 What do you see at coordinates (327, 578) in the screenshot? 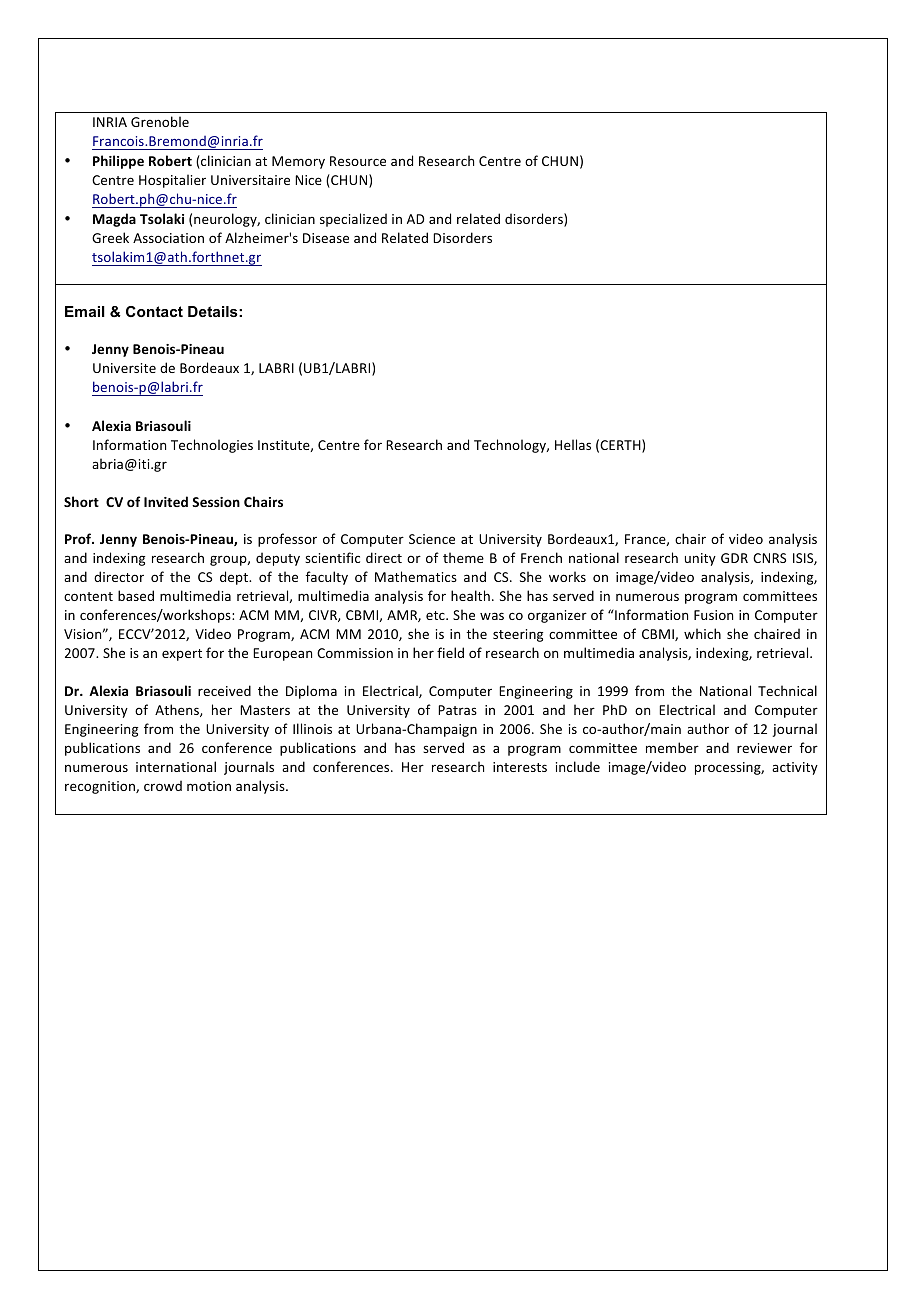
I see `faculty` at bounding box center [327, 578].
